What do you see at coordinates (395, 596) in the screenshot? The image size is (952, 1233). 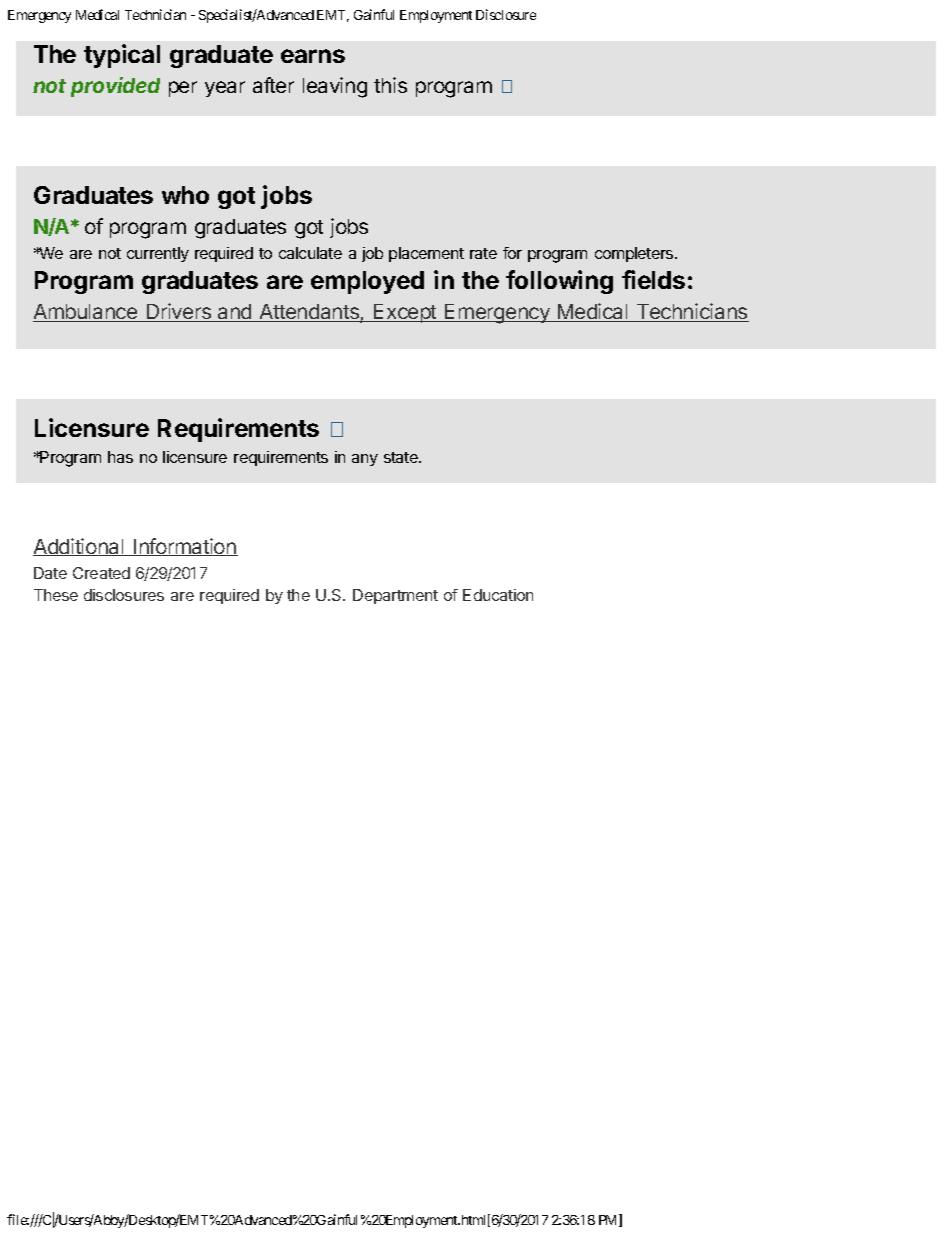 I see `Department` at bounding box center [395, 596].
